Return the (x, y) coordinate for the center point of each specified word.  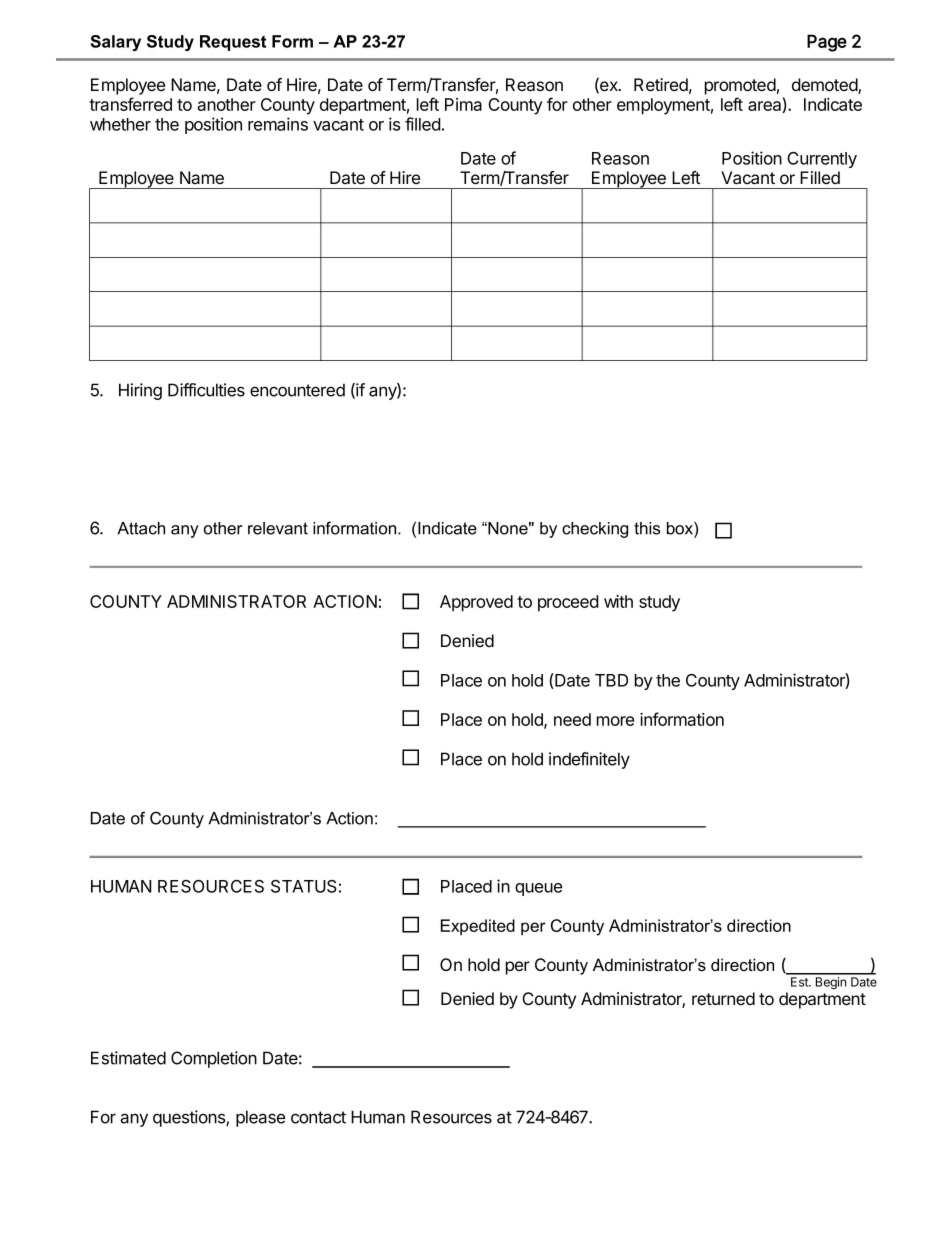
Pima (463, 104)
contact (318, 1117)
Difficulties (206, 390)
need (572, 719)
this (647, 528)
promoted (740, 86)
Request (233, 43)
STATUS (304, 886)
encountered (297, 390)
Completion (214, 1059)
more (615, 721)
